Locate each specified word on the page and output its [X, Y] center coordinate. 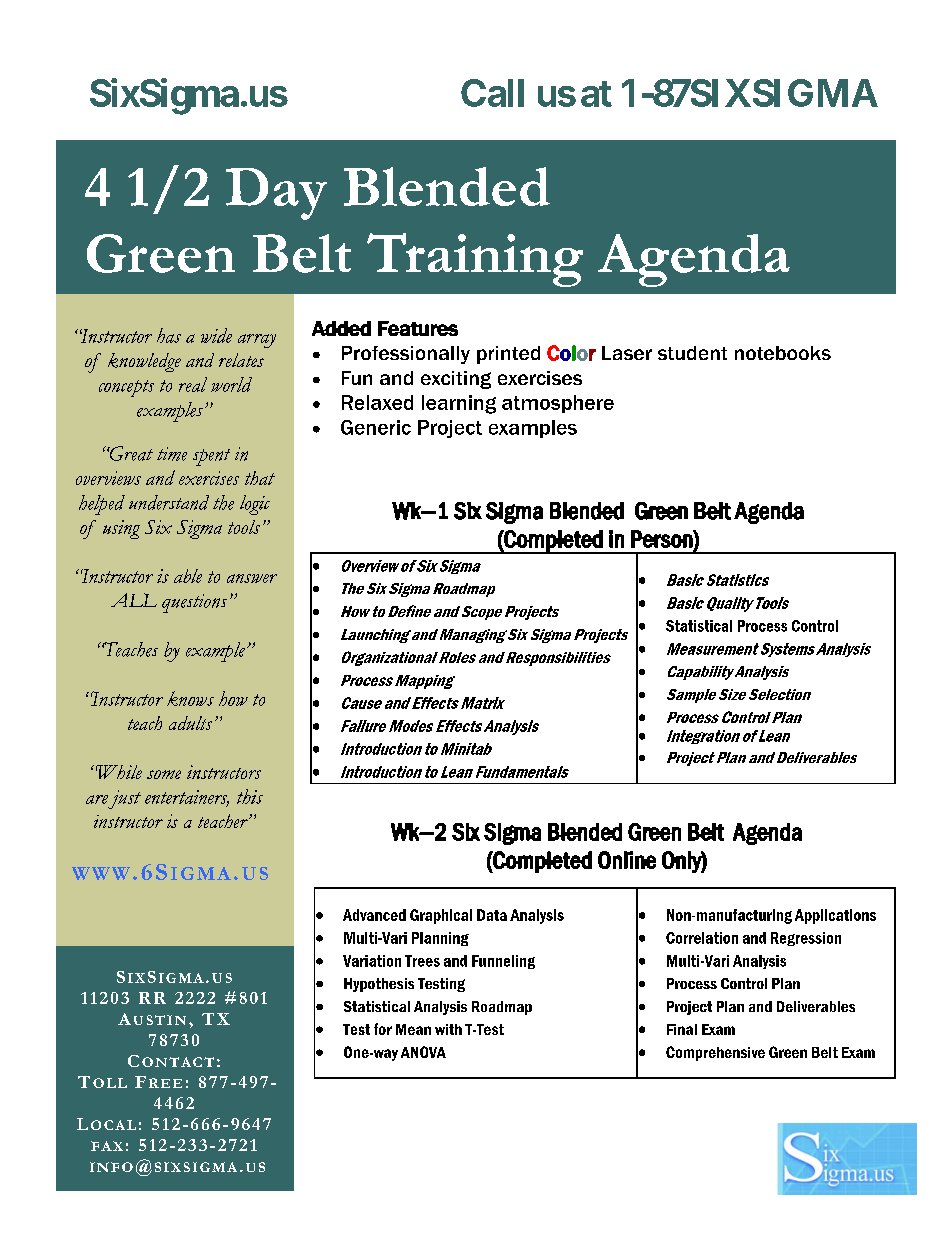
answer [252, 578]
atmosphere [558, 404]
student [692, 353]
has [169, 335]
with [448, 1029]
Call [492, 93]
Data [492, 915]
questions [194, 603]
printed [508, 355]
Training [475, 260]
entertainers [187, 798]
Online [627, 860]
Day [276, 194]
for [383, 1029]
